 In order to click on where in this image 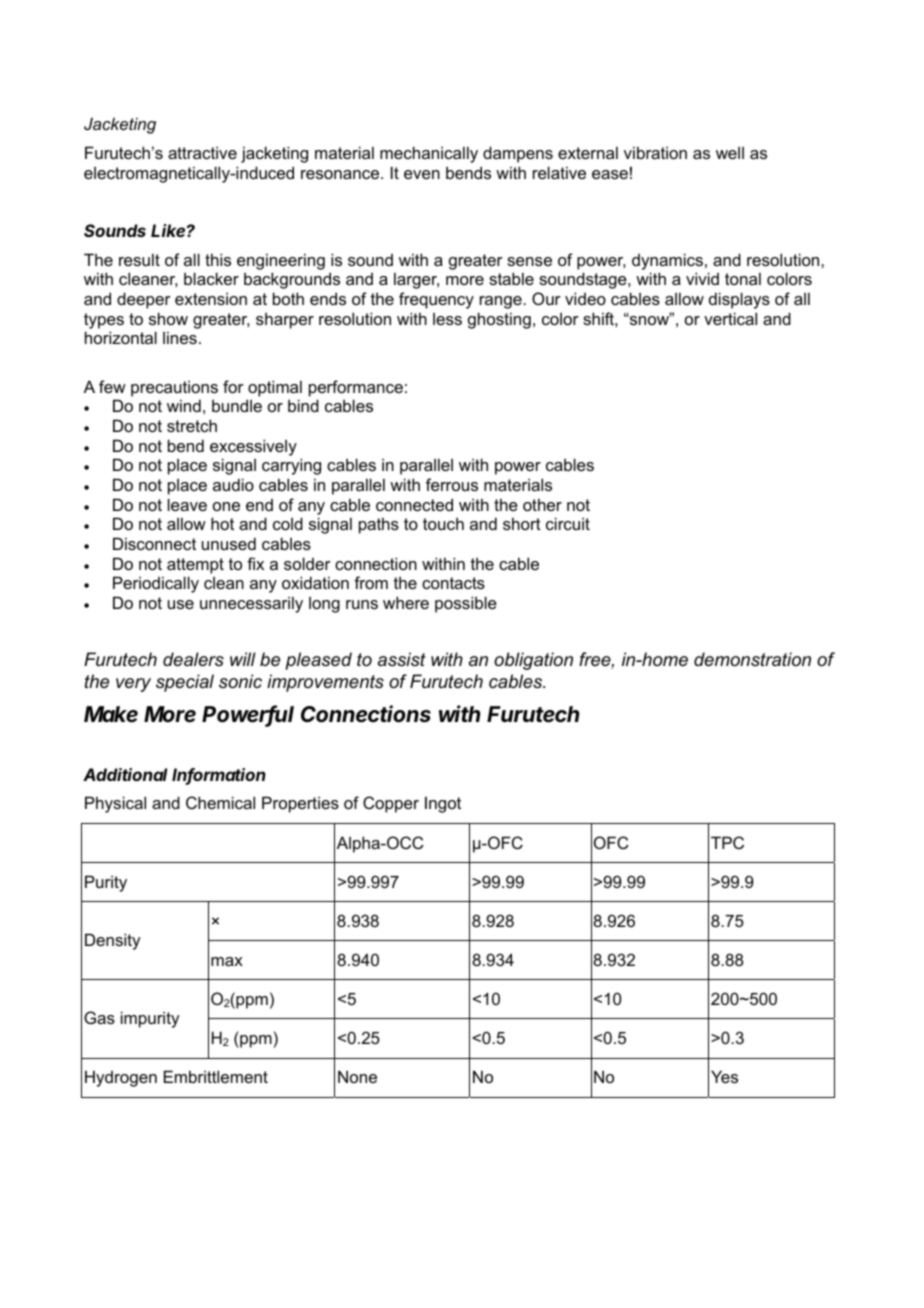, I will do `click(406, 602)`.
